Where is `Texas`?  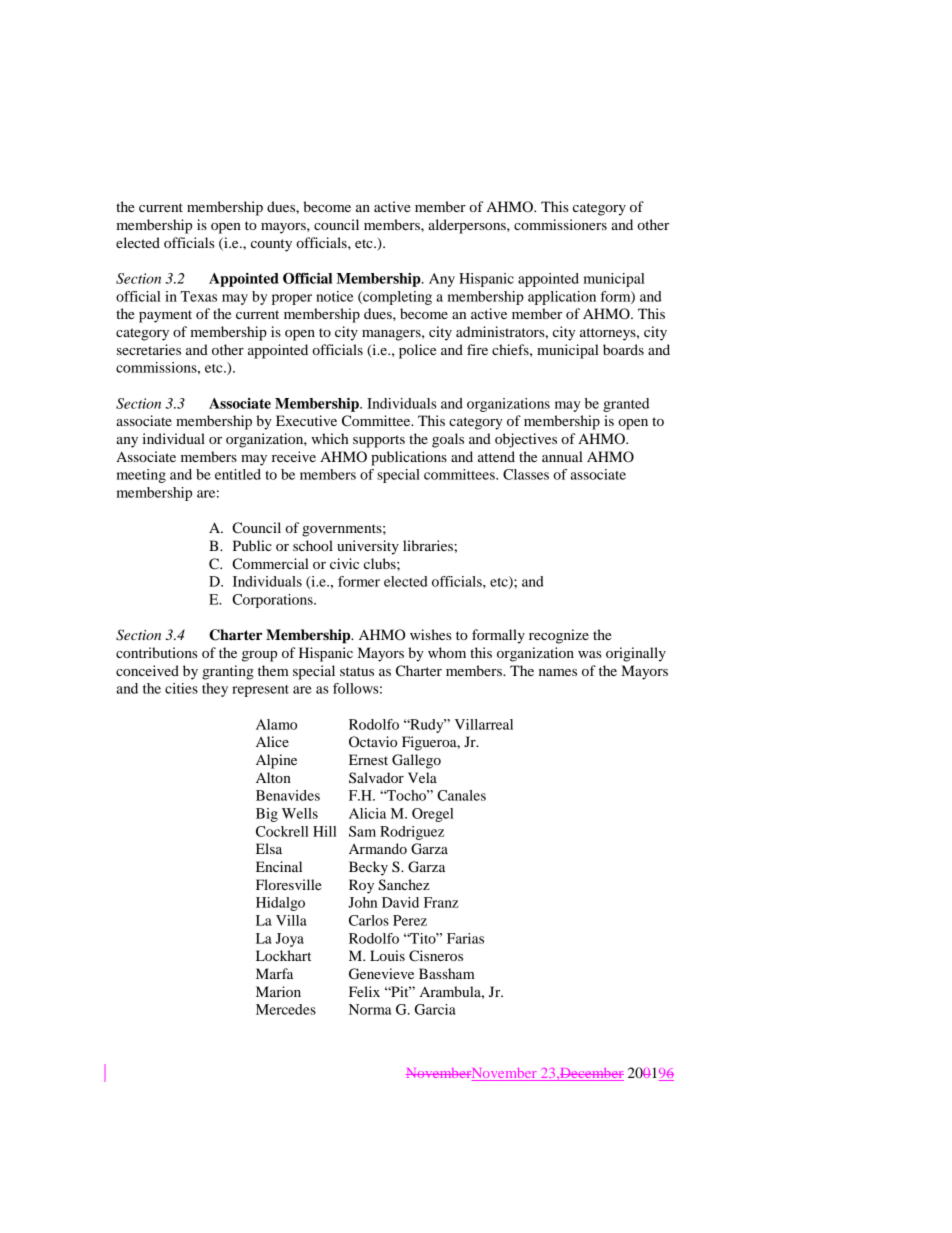 Texas is located at coordinates (198, 296).
